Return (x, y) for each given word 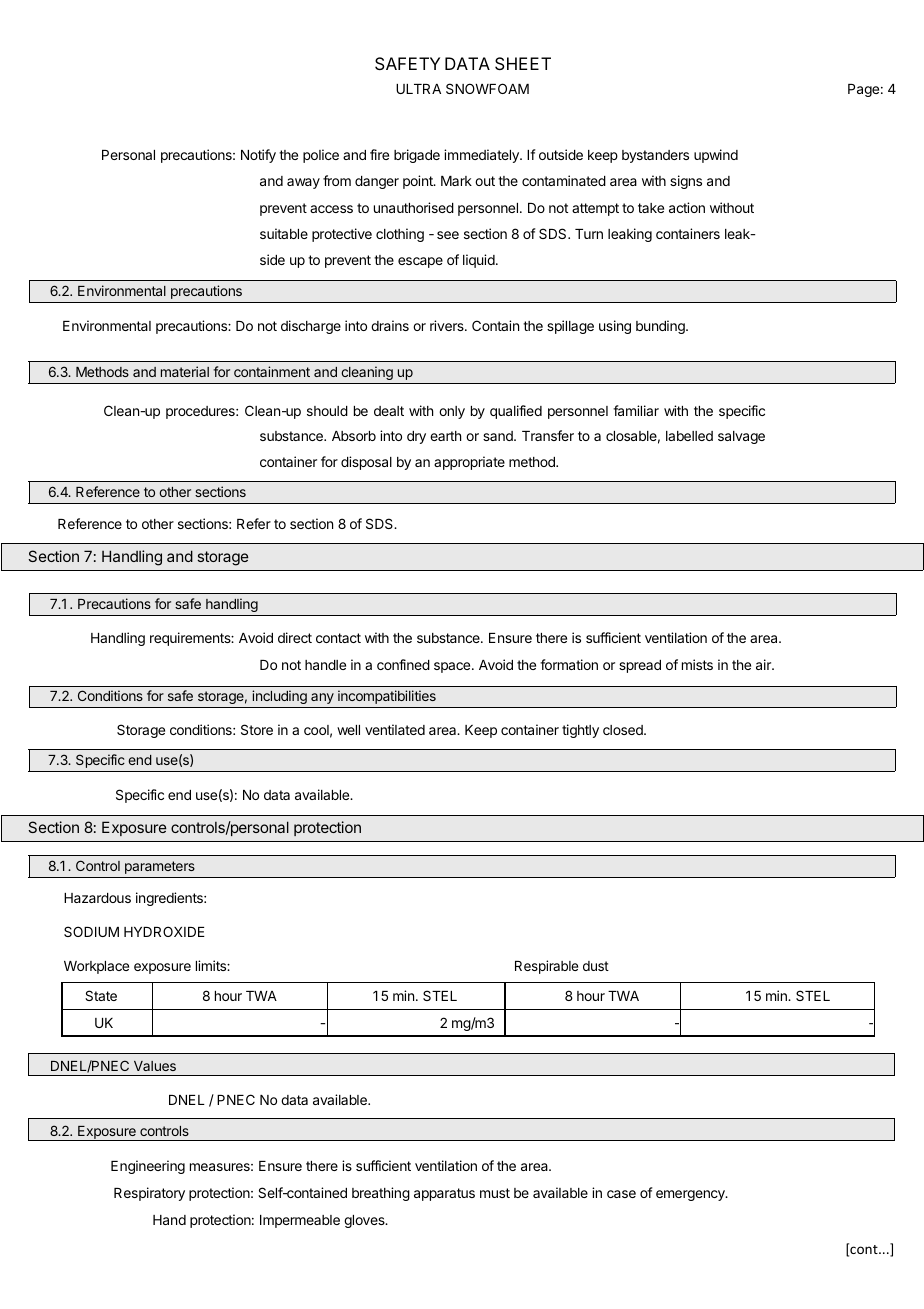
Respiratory (149, 1194)
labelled (689, 436)
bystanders (655, 156)
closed (624, 730)
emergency (691, 1195)
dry (416, 437)
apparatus (444, 1194)
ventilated (395, 729)
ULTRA (418, 89)
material (185, 371)
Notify (258, 156)
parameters (160, 867)
